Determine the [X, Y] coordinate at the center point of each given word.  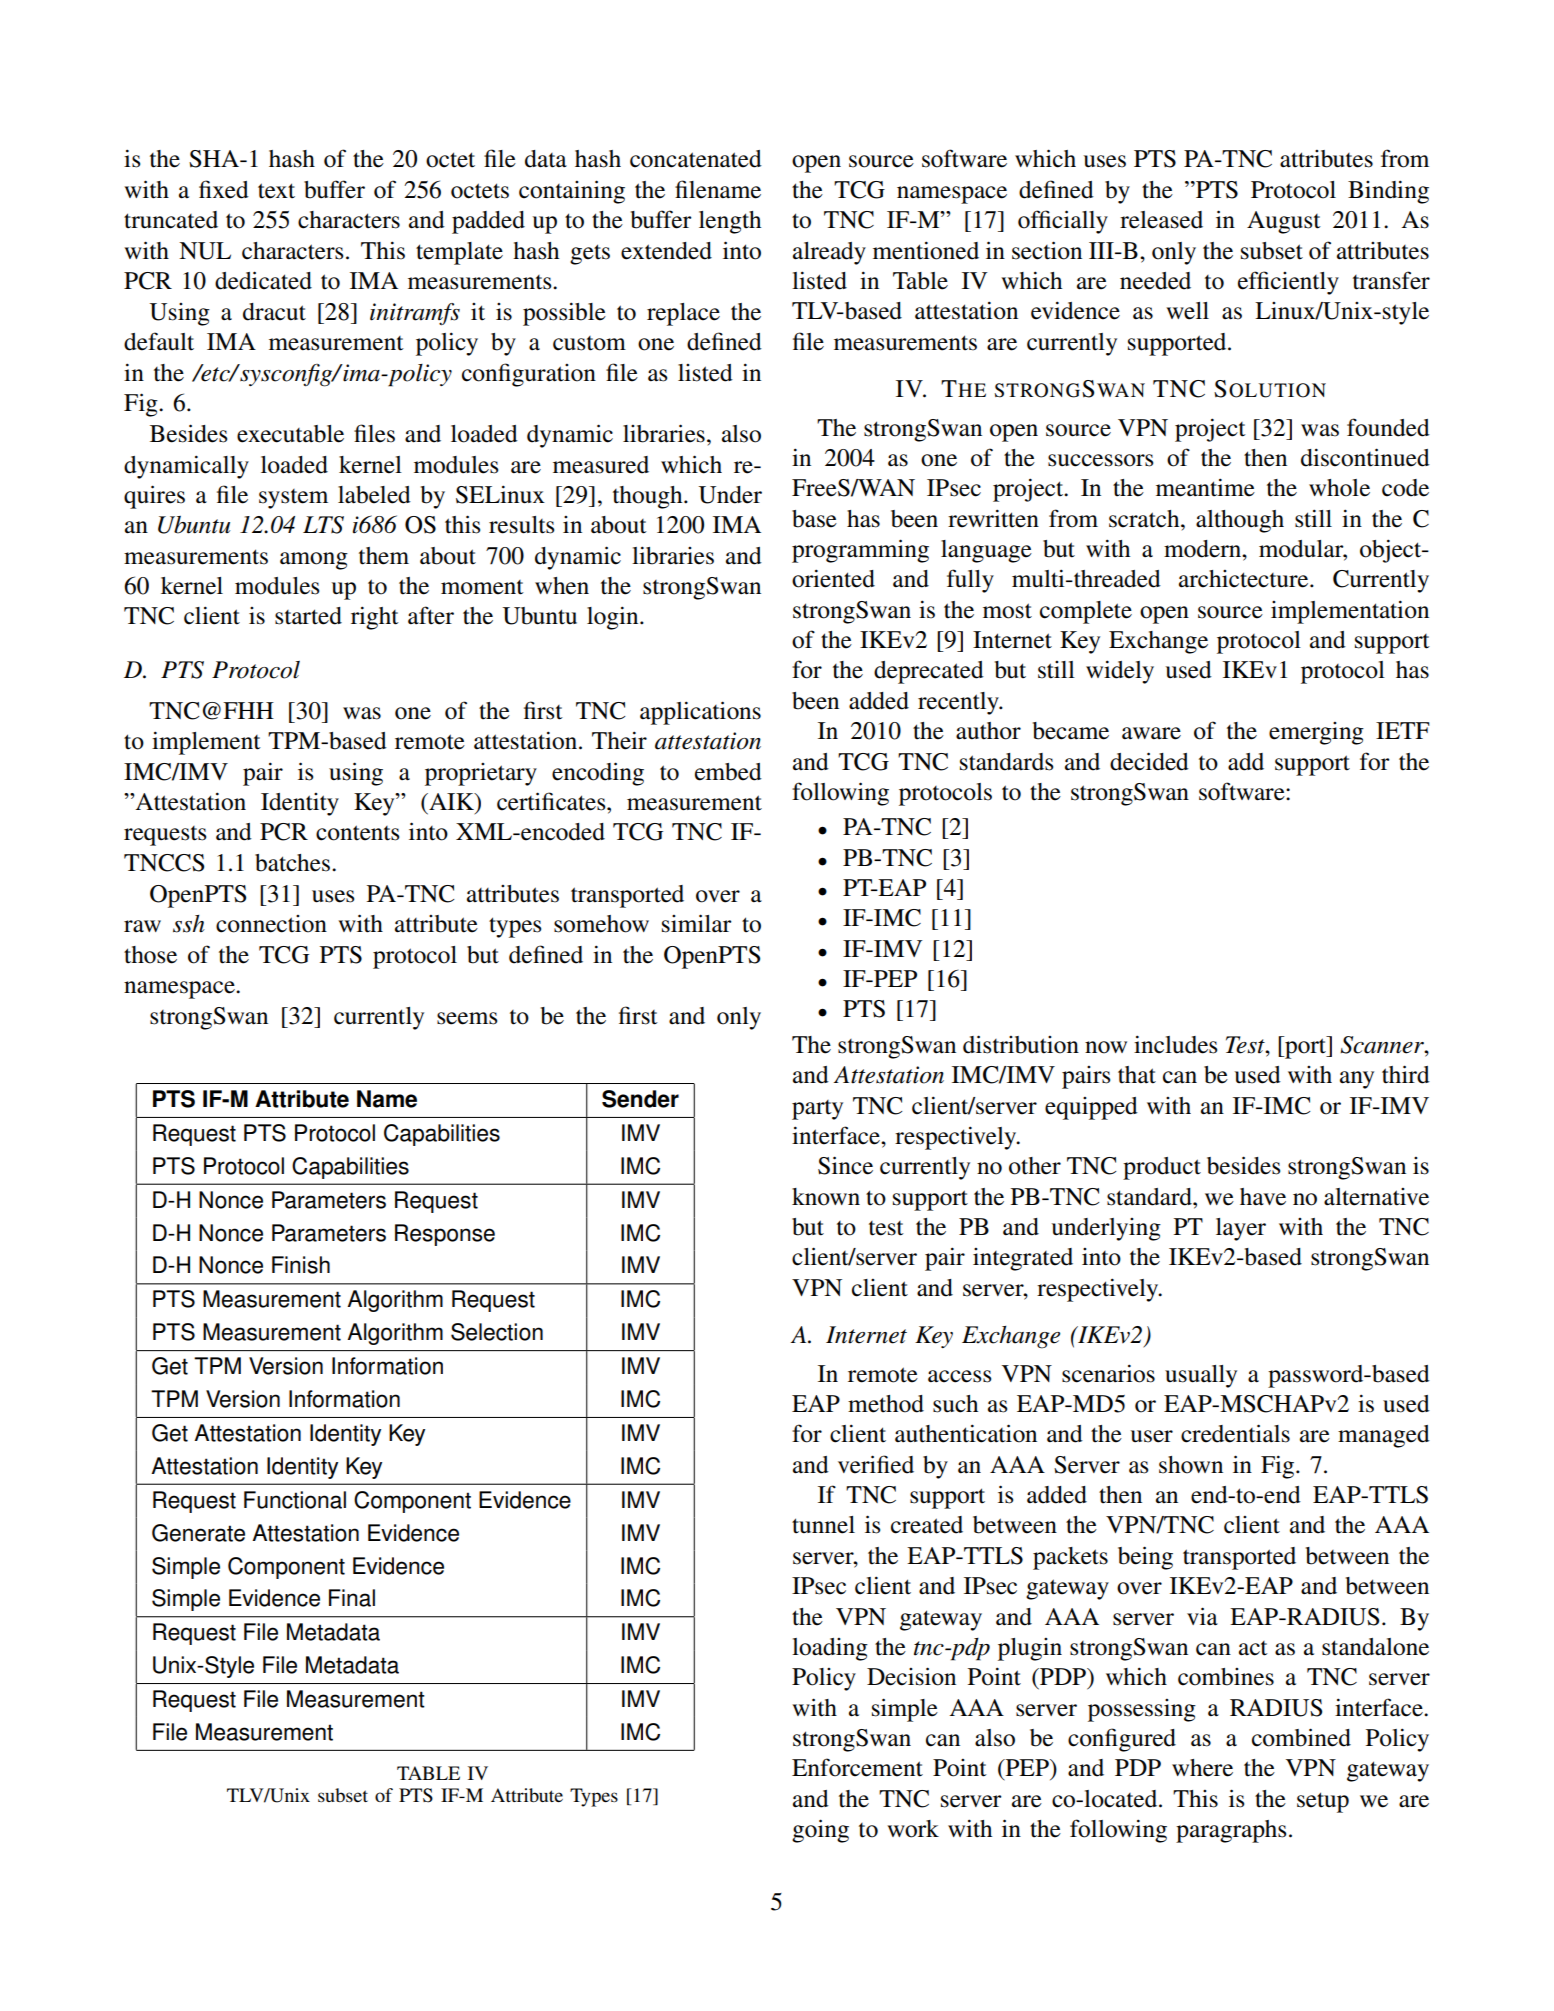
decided [1149, 761]
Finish [301, 1265]
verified [876, 1464]
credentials [1235, 1433]
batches [292, 863]
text [276, 191]
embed [728, 772]
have [1263, 1197]
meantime [1205, 487]
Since [845, 1165]
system [293, 499]
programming [860, 551]
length [730, 222]
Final [352, 1598]
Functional [295, 1500]
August [1284, 222]
